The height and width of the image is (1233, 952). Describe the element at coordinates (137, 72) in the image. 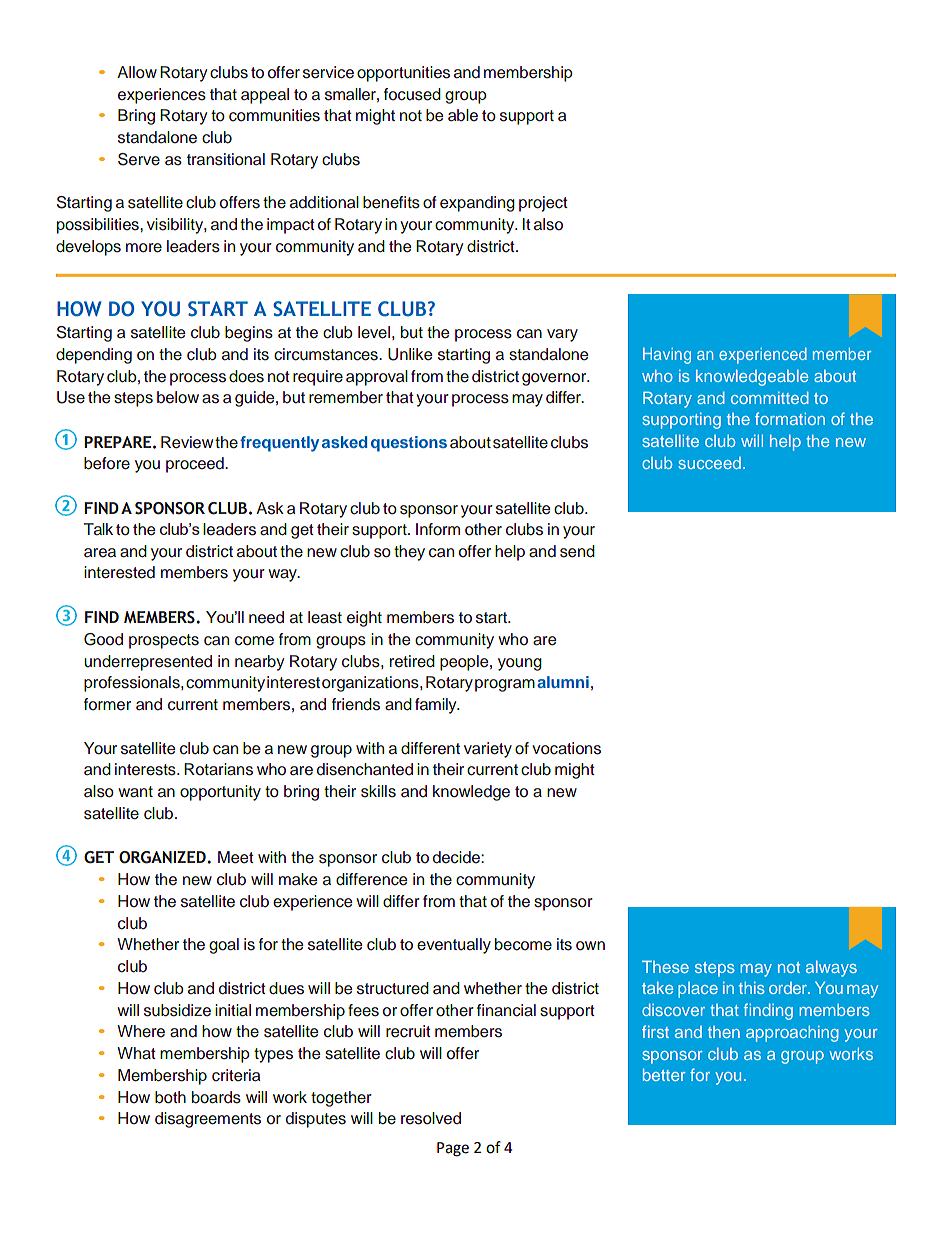

I see `Allow` at that location.
